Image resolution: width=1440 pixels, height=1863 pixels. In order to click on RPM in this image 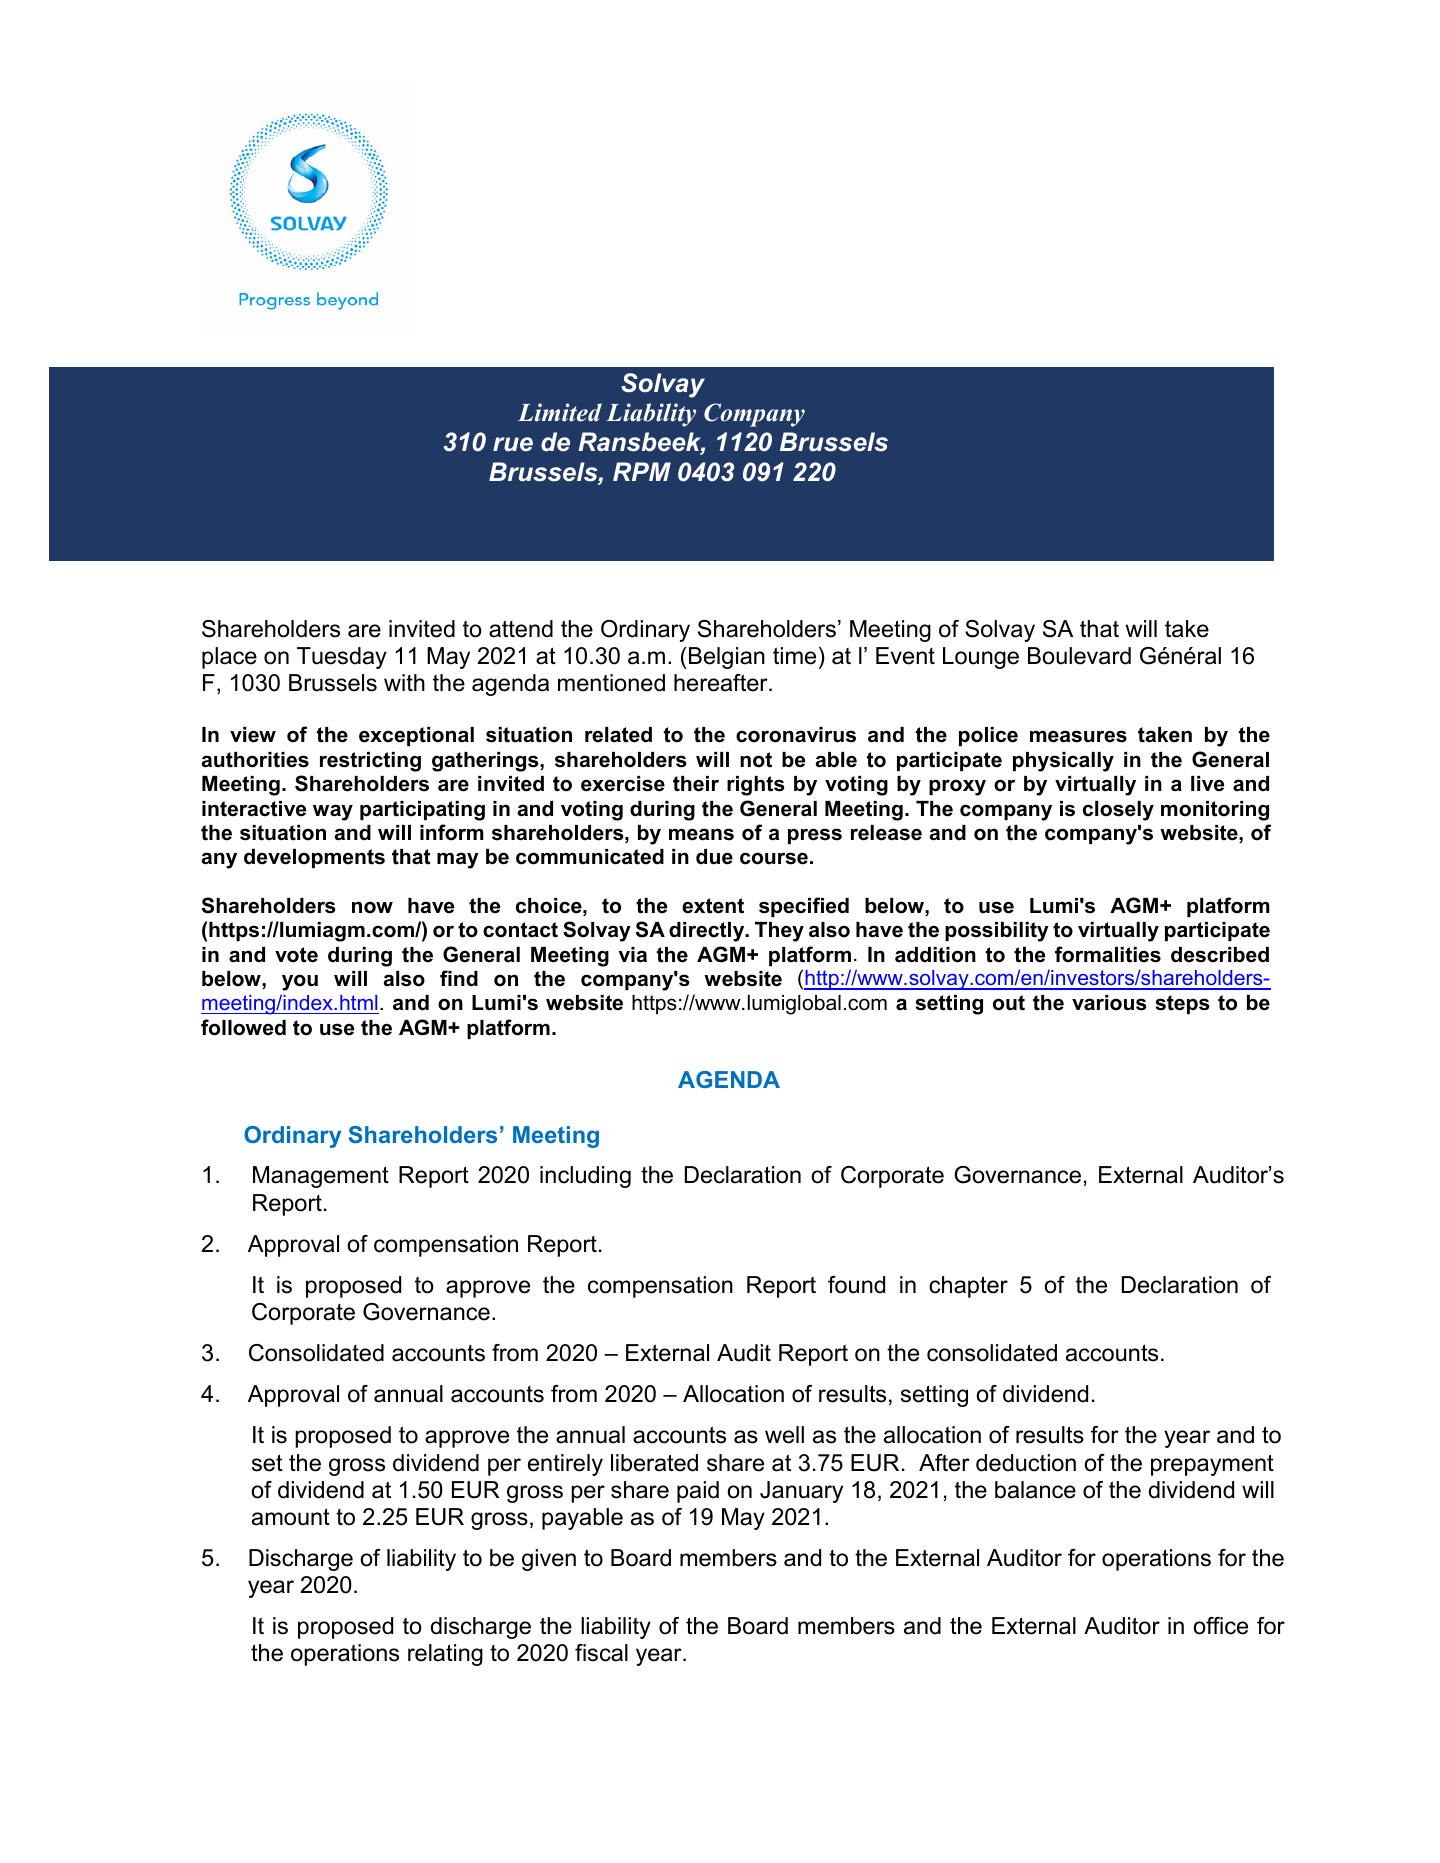, I will do `click(642, 471)`.
